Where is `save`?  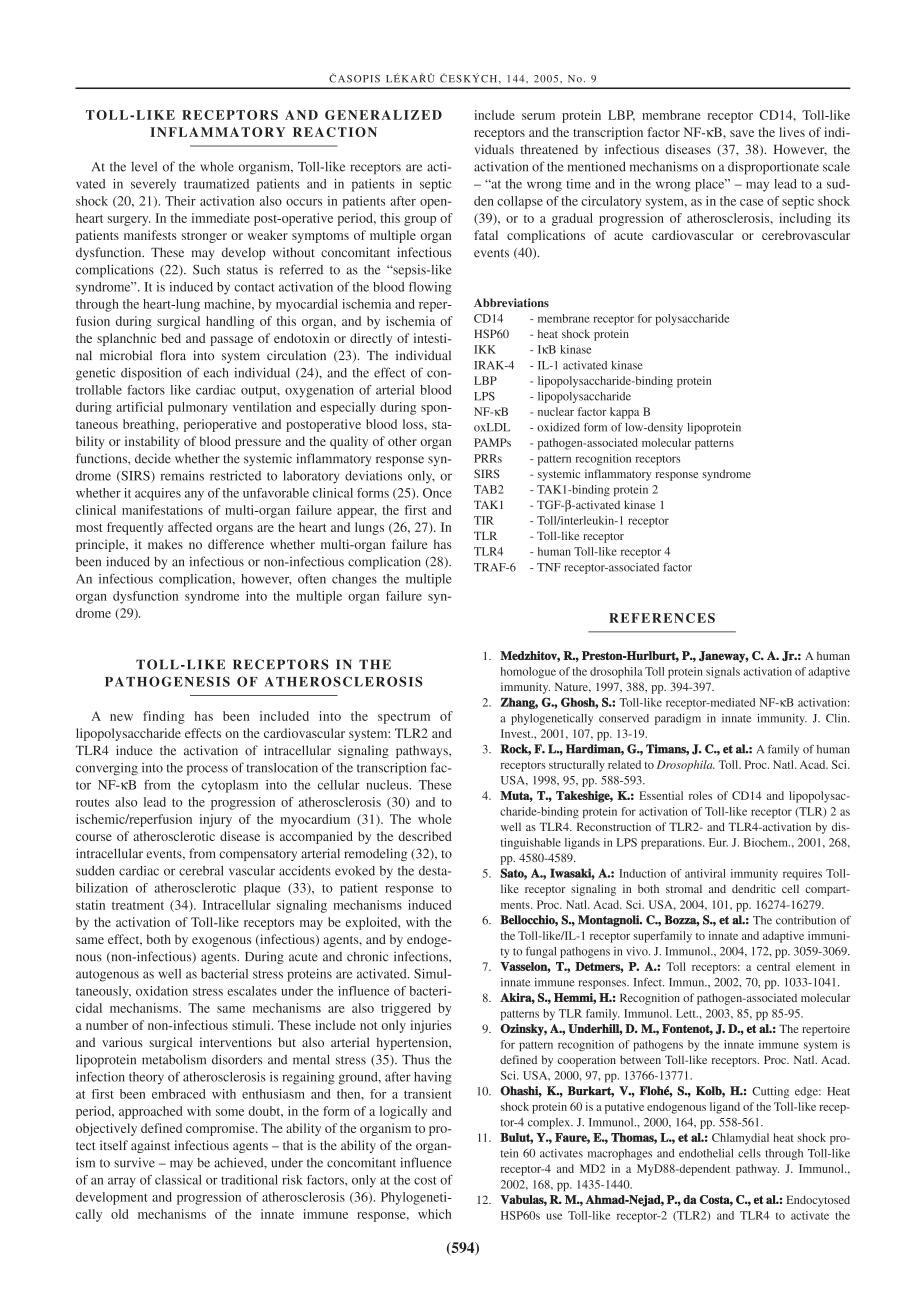
save is located at coordinates (742, 133).
